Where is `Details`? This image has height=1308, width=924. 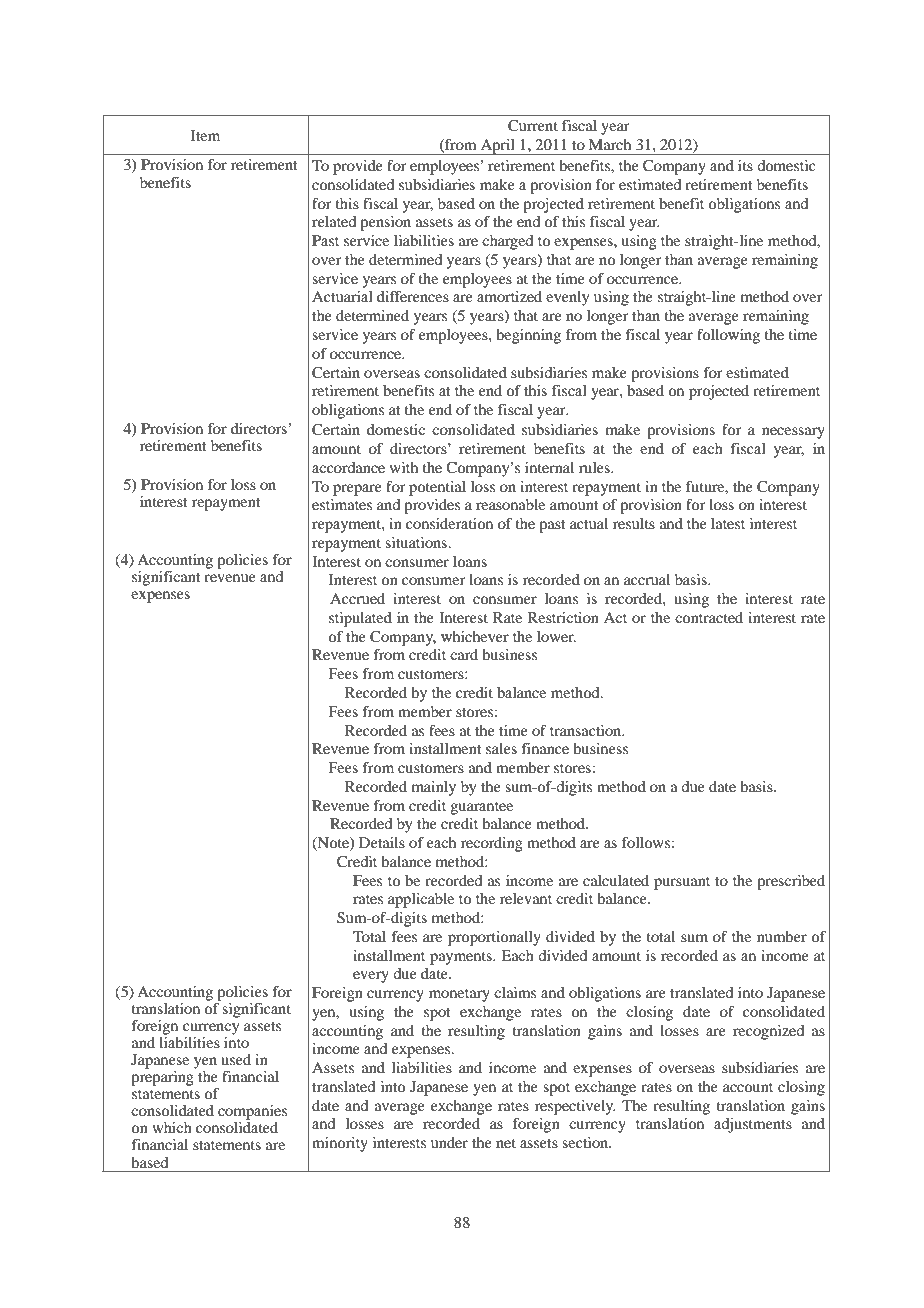 Details is located at coordinates (382, 842).
